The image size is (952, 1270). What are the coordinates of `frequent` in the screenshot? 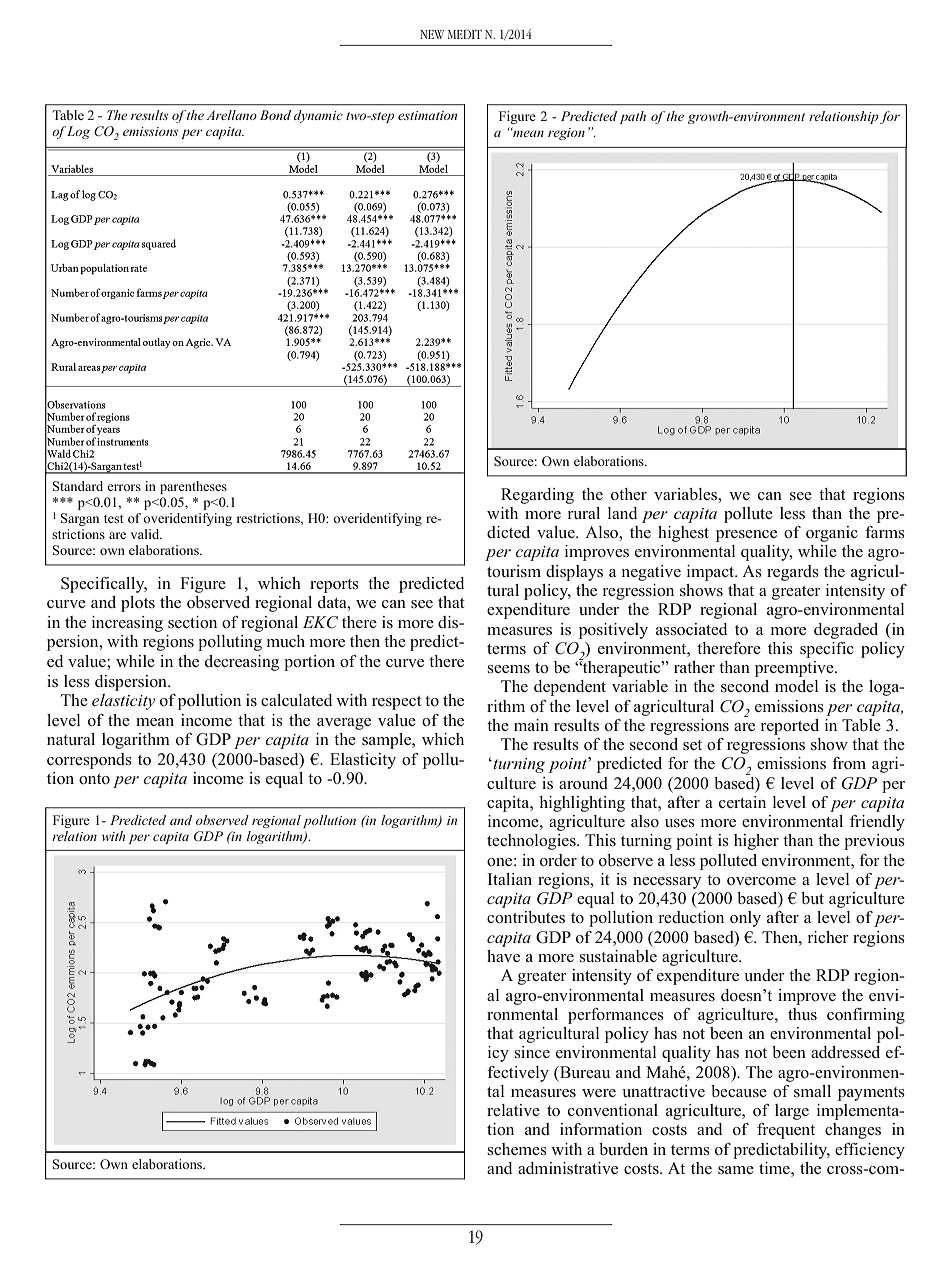 It's located at (786, 1131).
